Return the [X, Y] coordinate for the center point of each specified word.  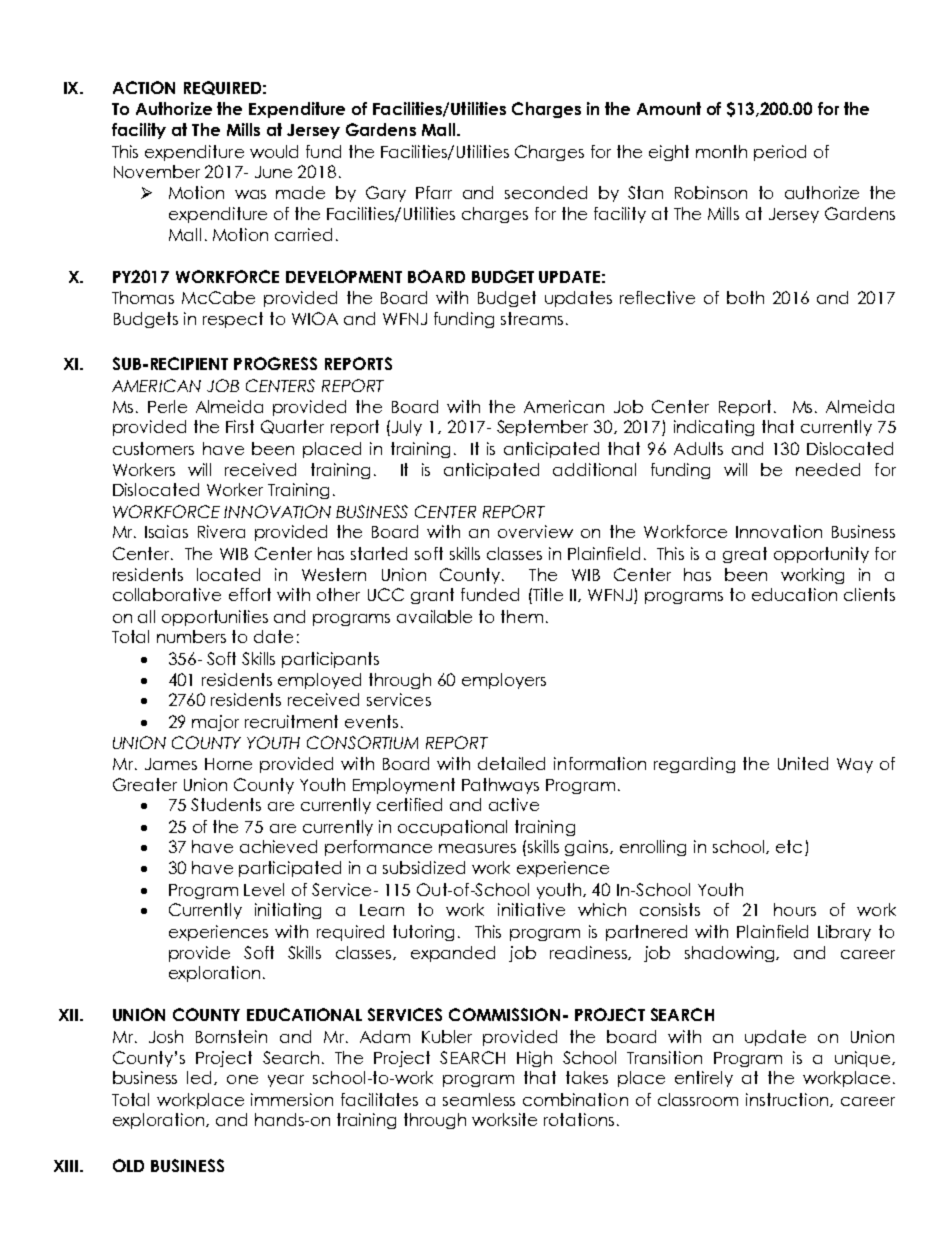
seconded [546, 192]
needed [828, 469]
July [405, 428]
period [780, 153]
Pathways [500, 786]
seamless [479, 1099]
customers [153, 448]
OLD [128, 1165]
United [803, 763]
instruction [788, 1100]
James [171, 764]
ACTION [144, 87]
